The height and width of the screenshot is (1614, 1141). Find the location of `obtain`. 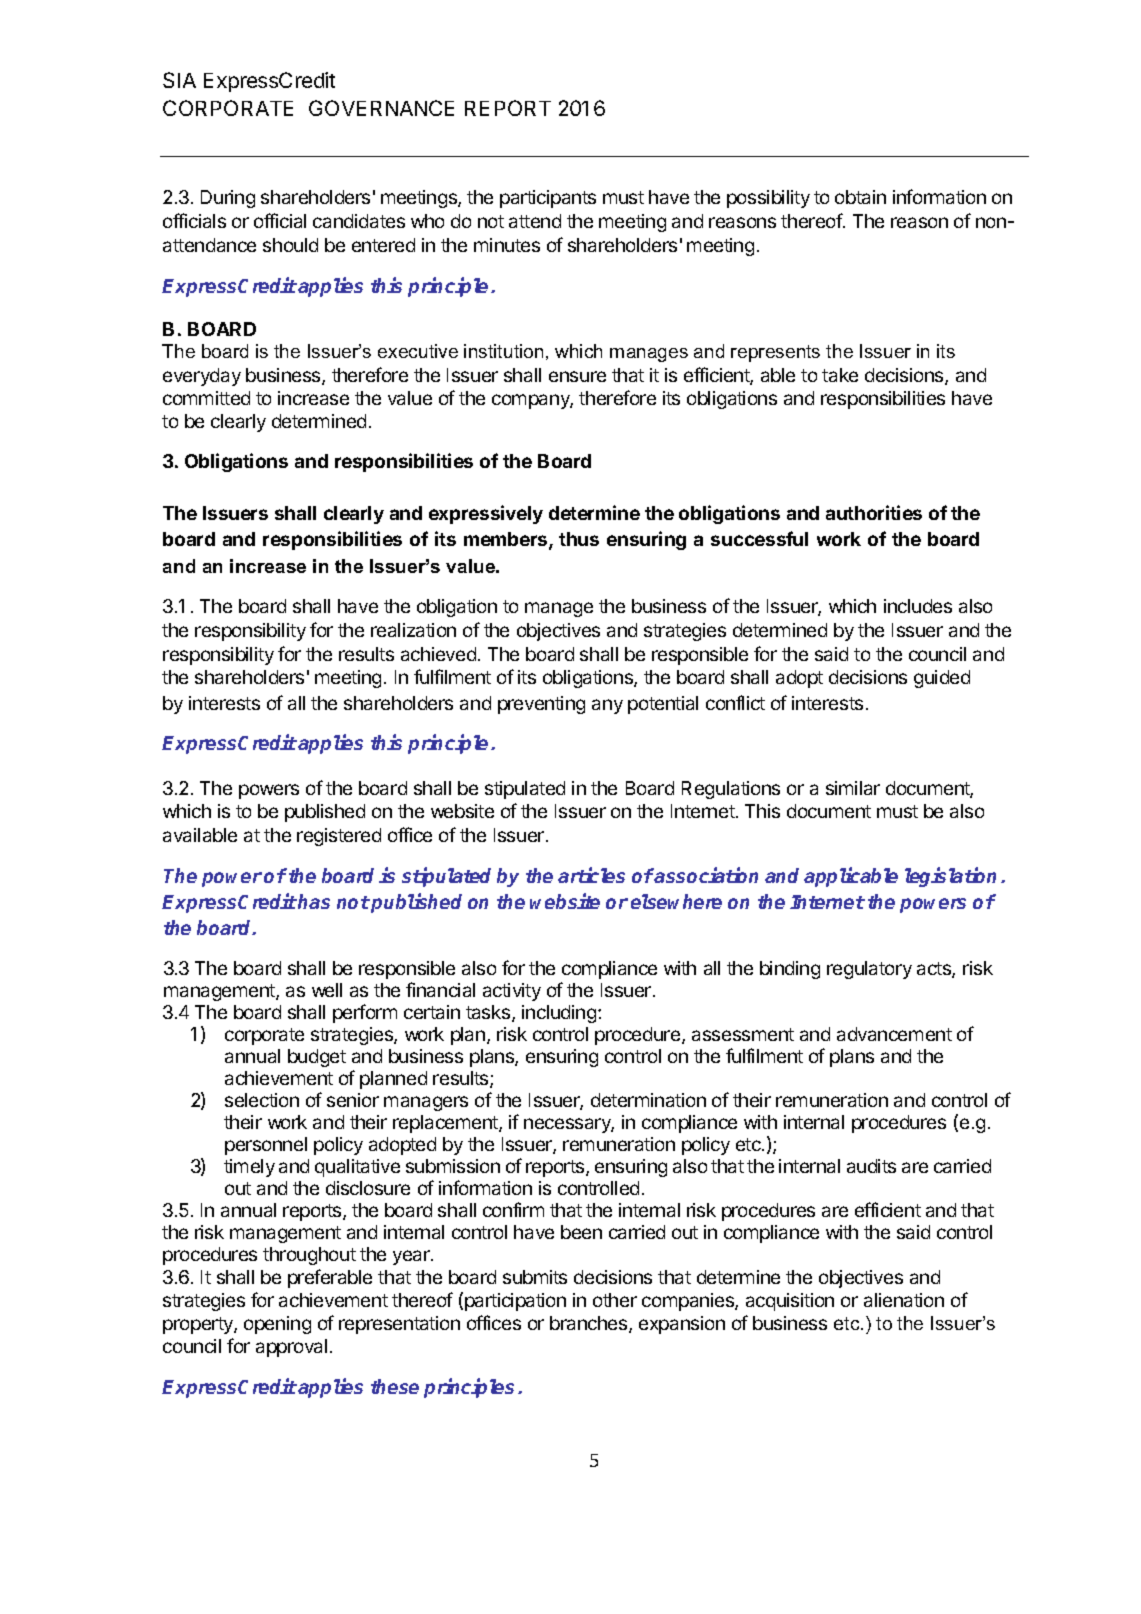

obtain is located at coordinates (860, 197).
